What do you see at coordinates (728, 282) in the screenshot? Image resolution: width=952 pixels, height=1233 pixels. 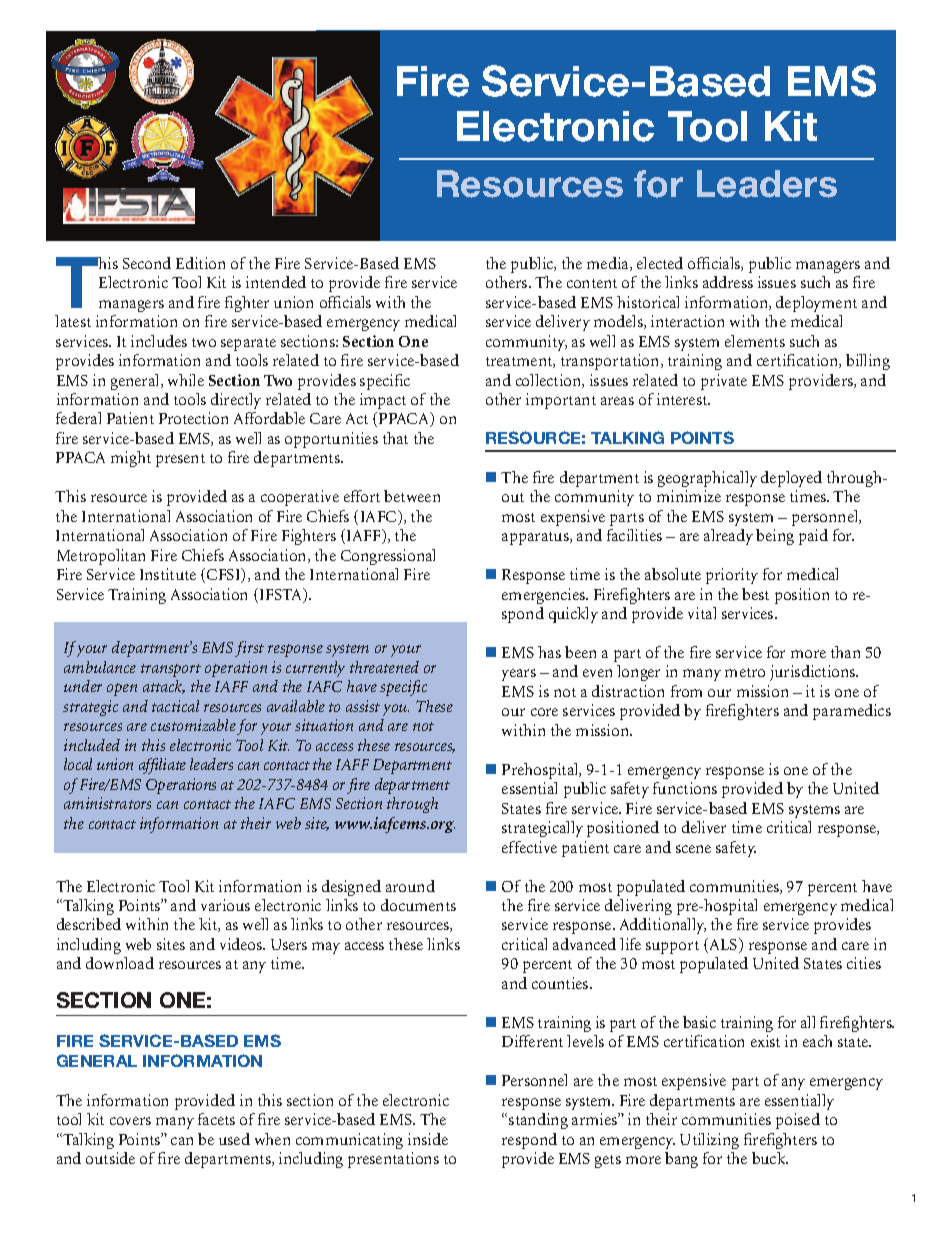 I see `address` at bounding box center [728, 282].
